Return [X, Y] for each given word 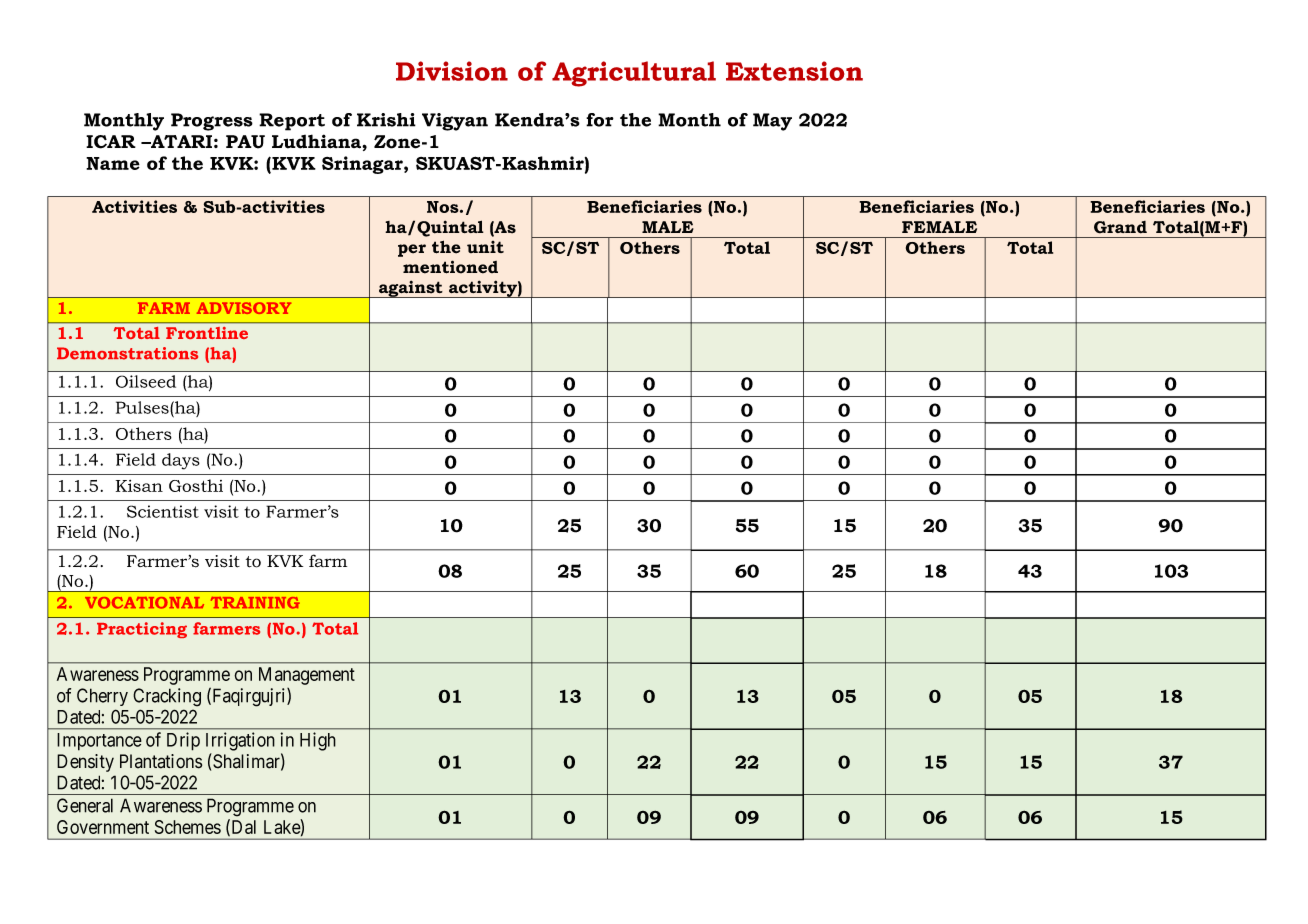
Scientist [163, 511]
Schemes [188, 827]
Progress [212, 122]
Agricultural [634, 74]
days [181, 461]
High [318, 741]
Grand [1120, 227]
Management [307, 676]
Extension [794, 71]
